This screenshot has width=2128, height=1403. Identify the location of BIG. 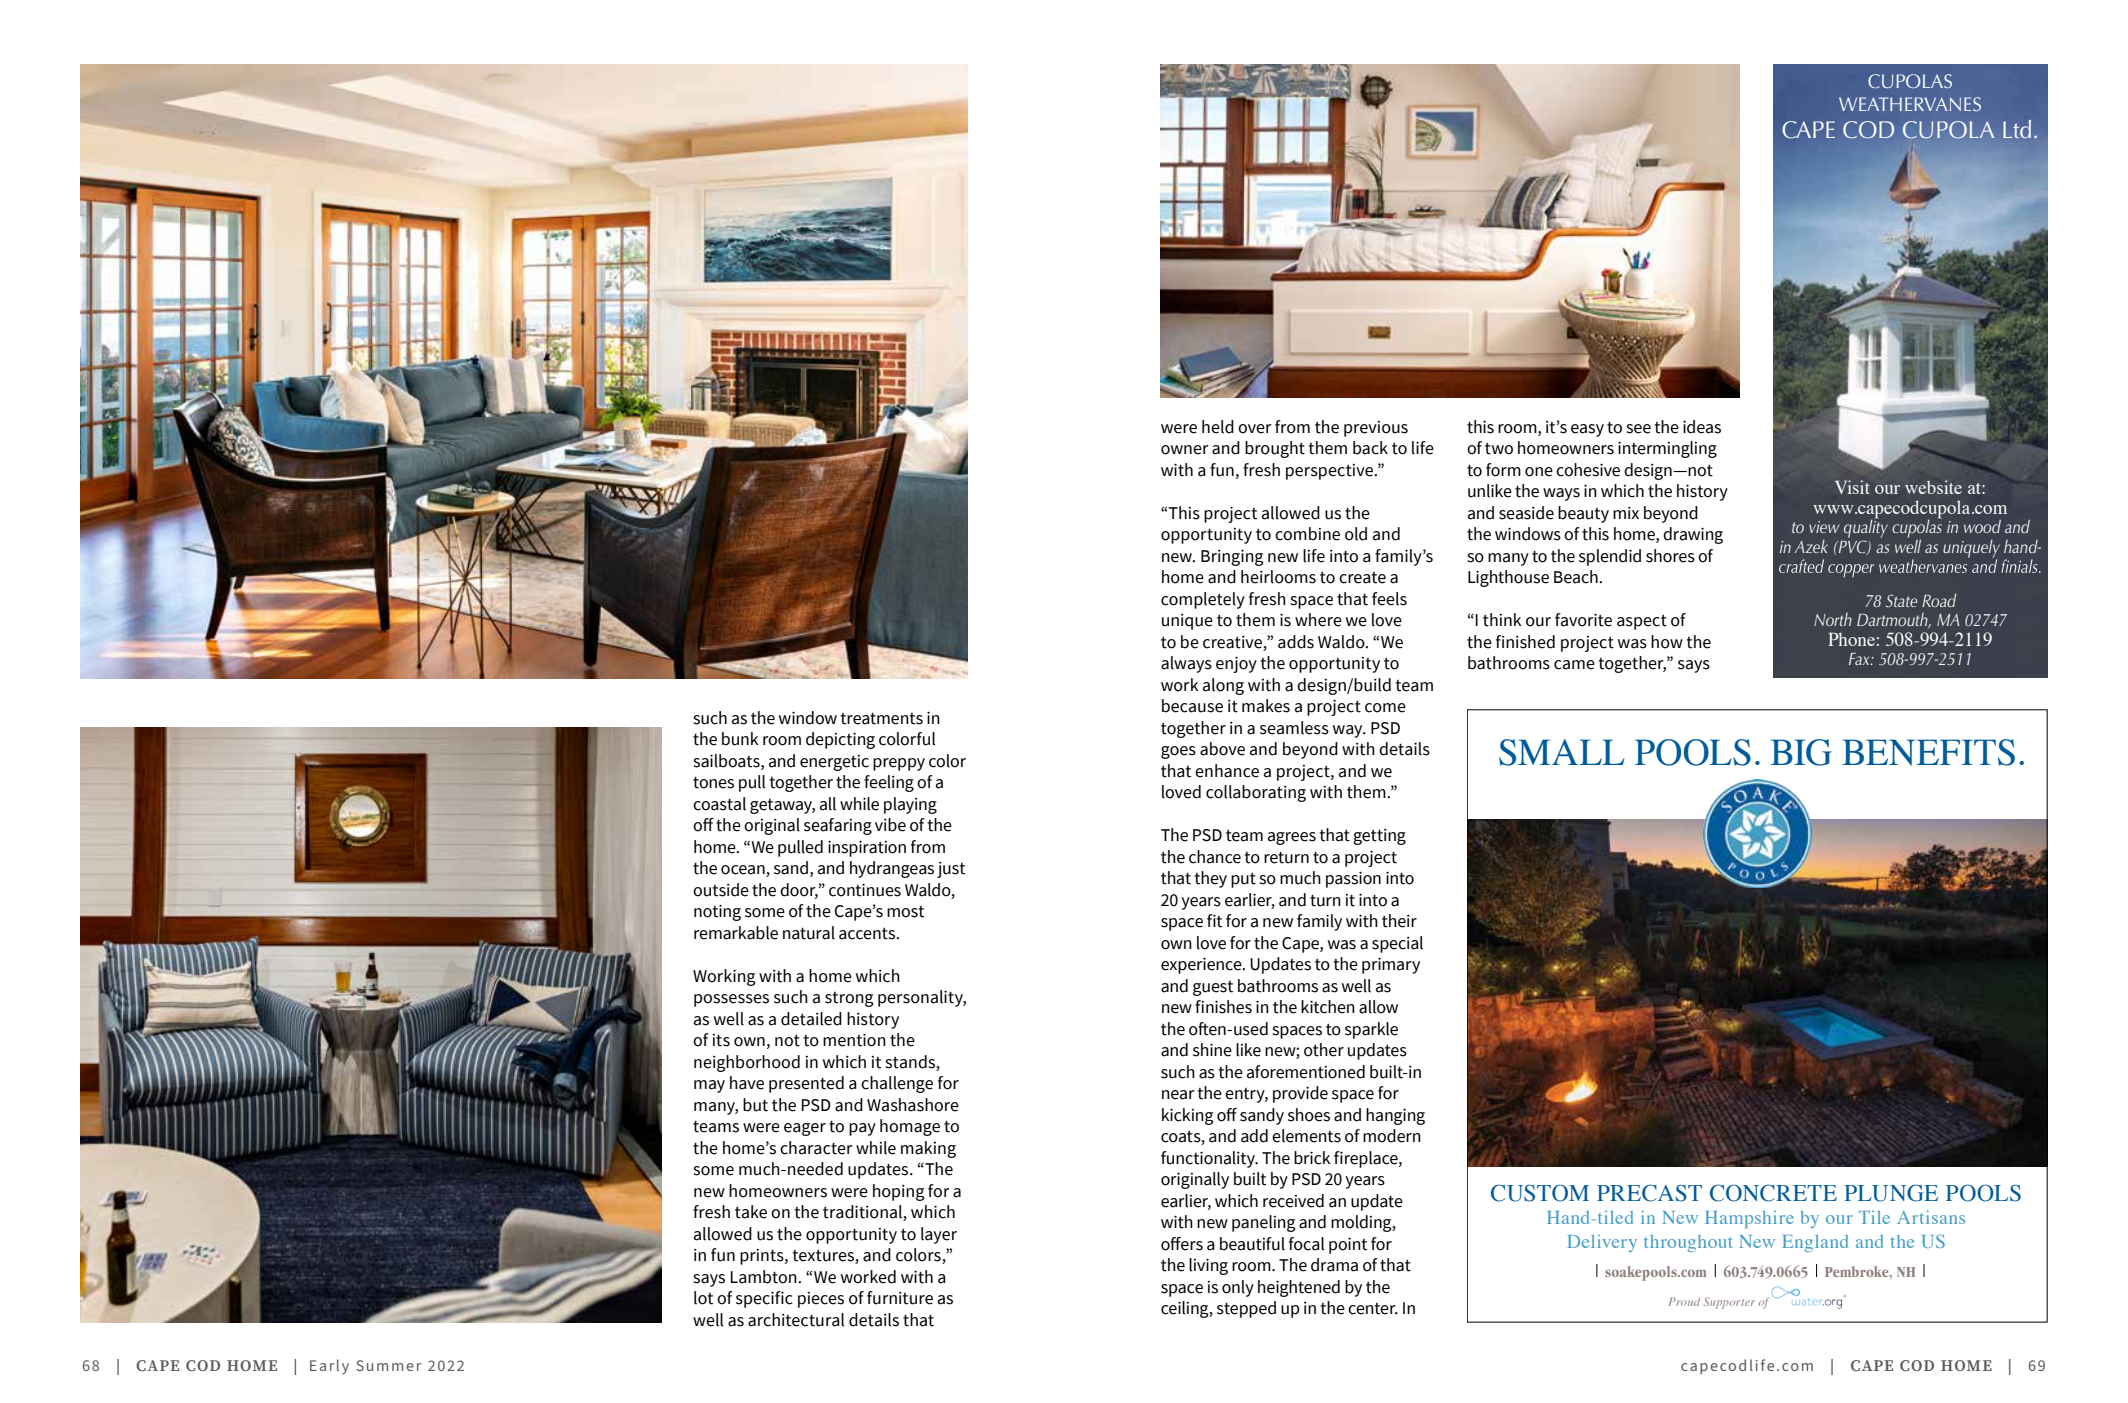
(1801, 752).
